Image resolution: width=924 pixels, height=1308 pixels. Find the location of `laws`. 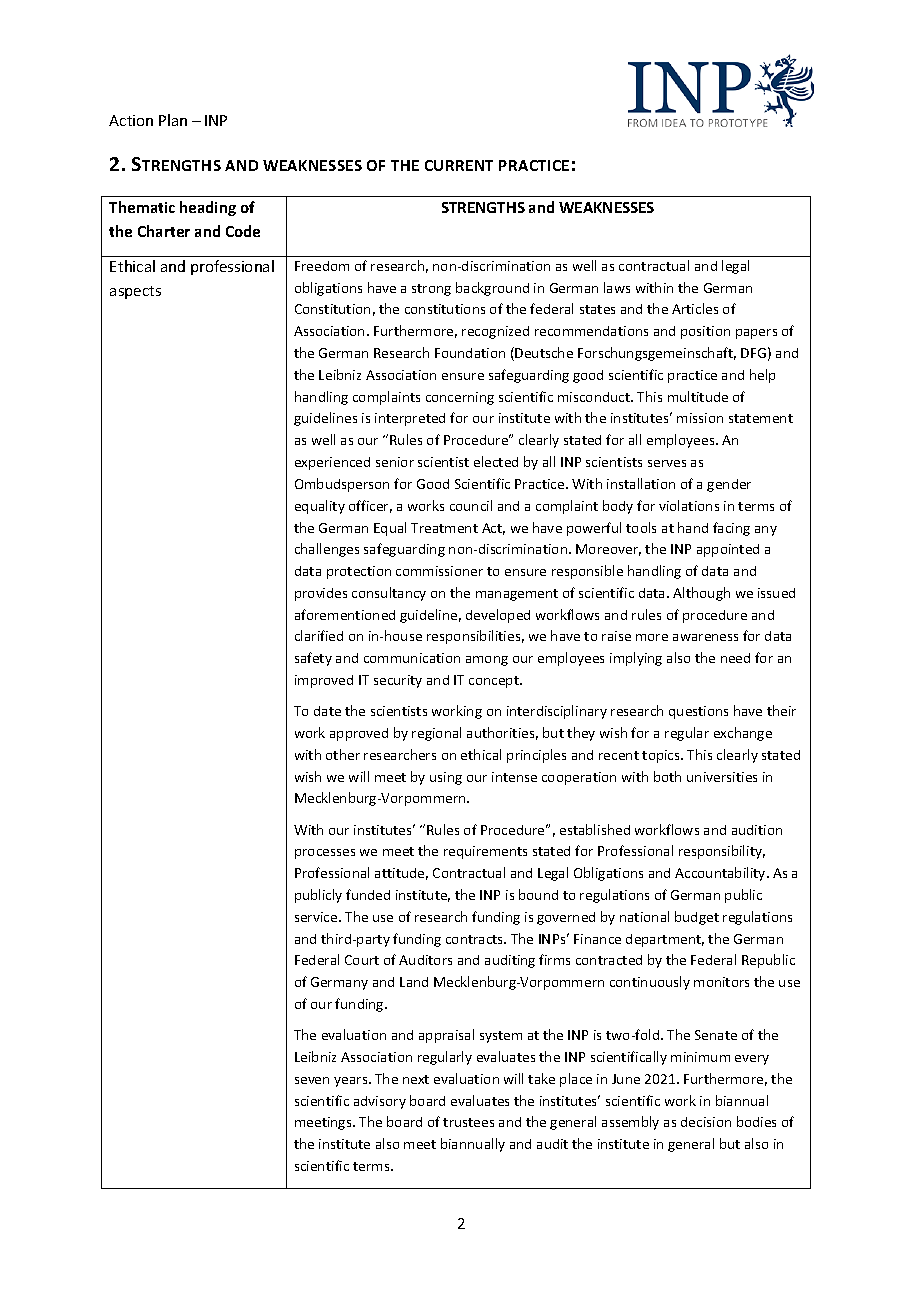

laws is located at coordinates (617, 287).
